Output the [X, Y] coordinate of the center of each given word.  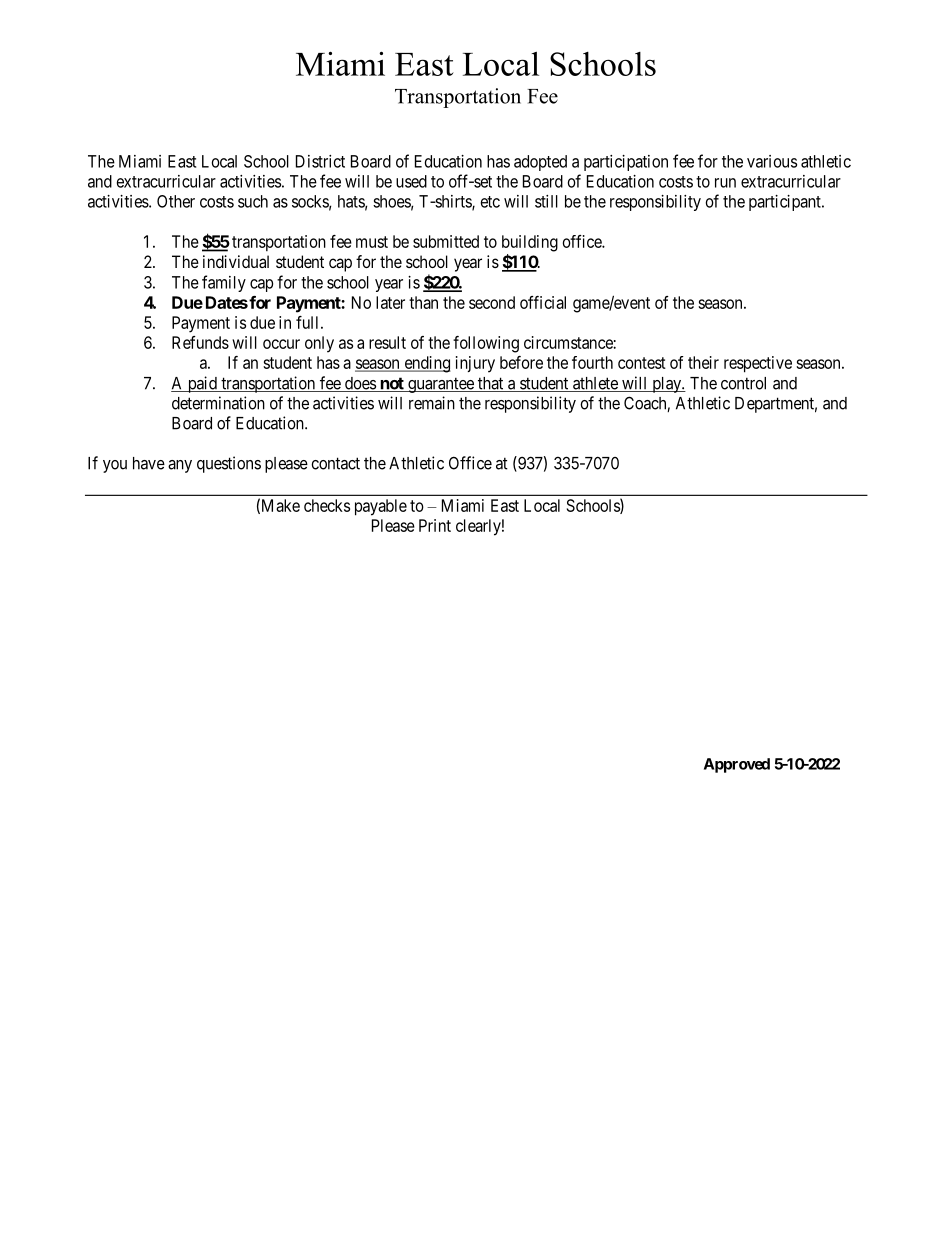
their [703, 362]
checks [327, 505]
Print [435, 525]
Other [176, 201]
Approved [737, 765]
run [725, 183]
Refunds [200, 342]
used [411, 181]
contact [335, 463]
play [666, 385]
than [423, 302]
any [180, 466]
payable [381, 507]
